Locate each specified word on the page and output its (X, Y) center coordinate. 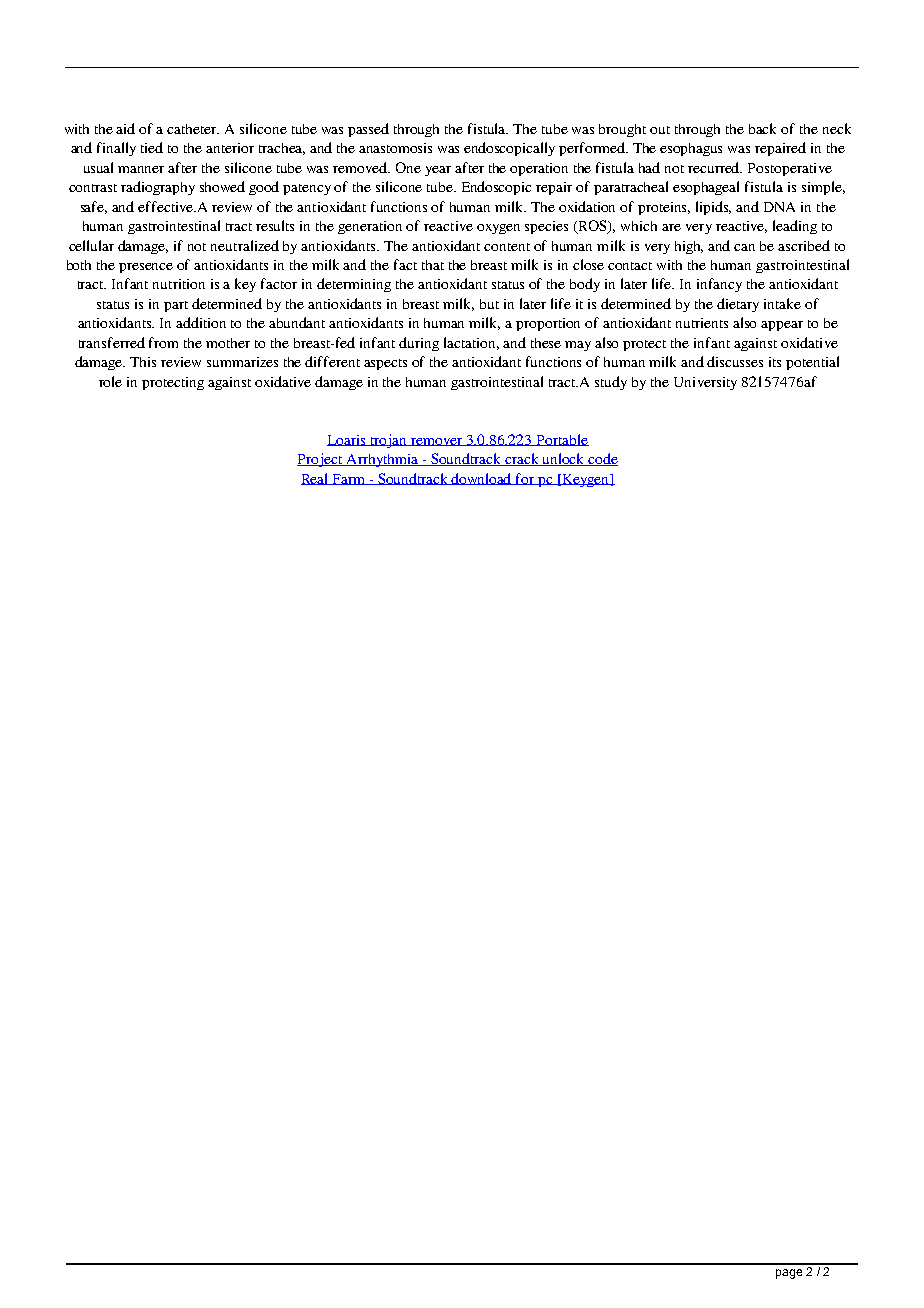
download (482, 479)
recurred (715, 167)
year (438, 171)
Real (316, 479)
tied (152, 147)
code (602, 459)
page (789, 1274)
